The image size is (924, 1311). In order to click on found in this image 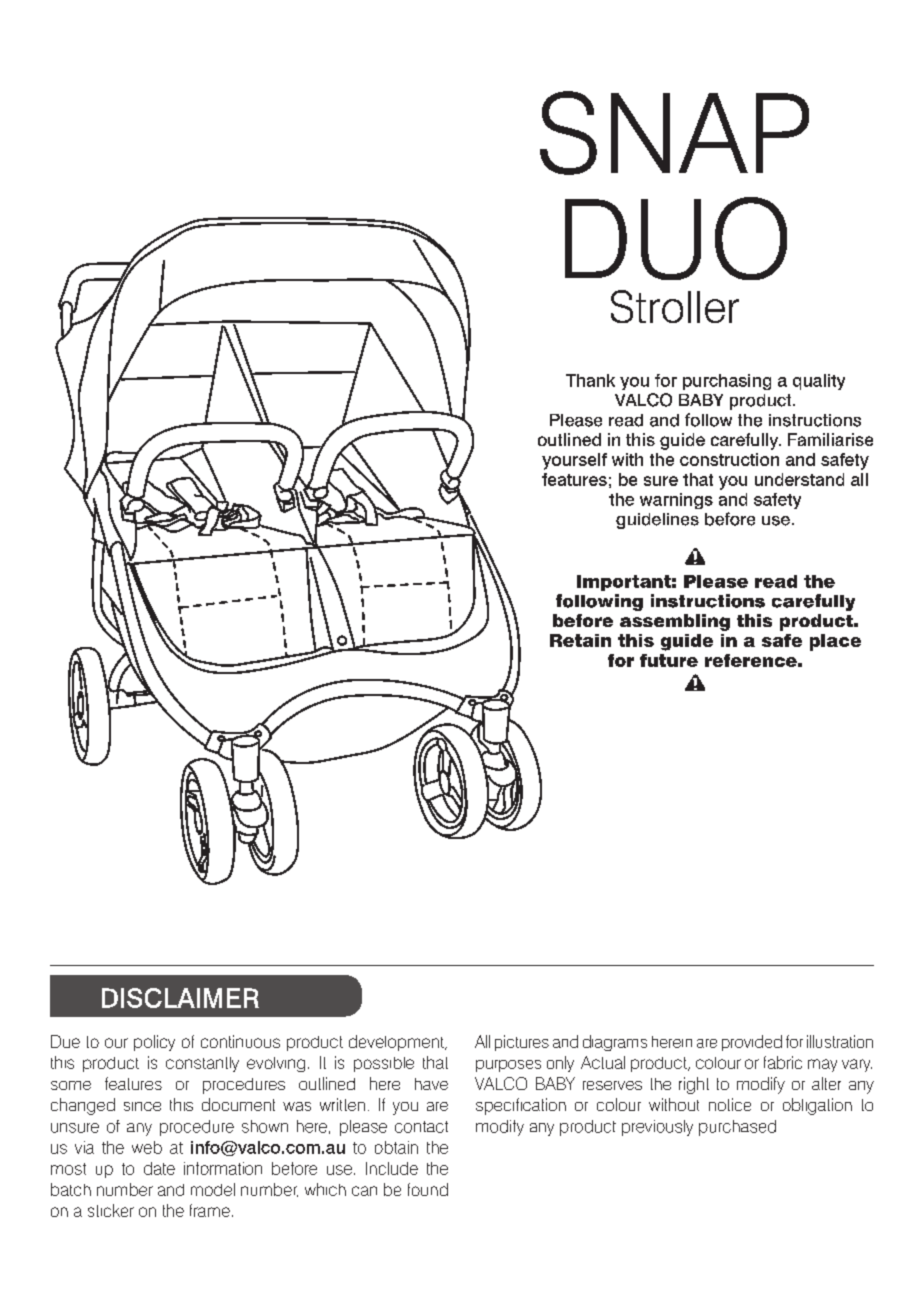, I will do `click(428, 1189)`.
